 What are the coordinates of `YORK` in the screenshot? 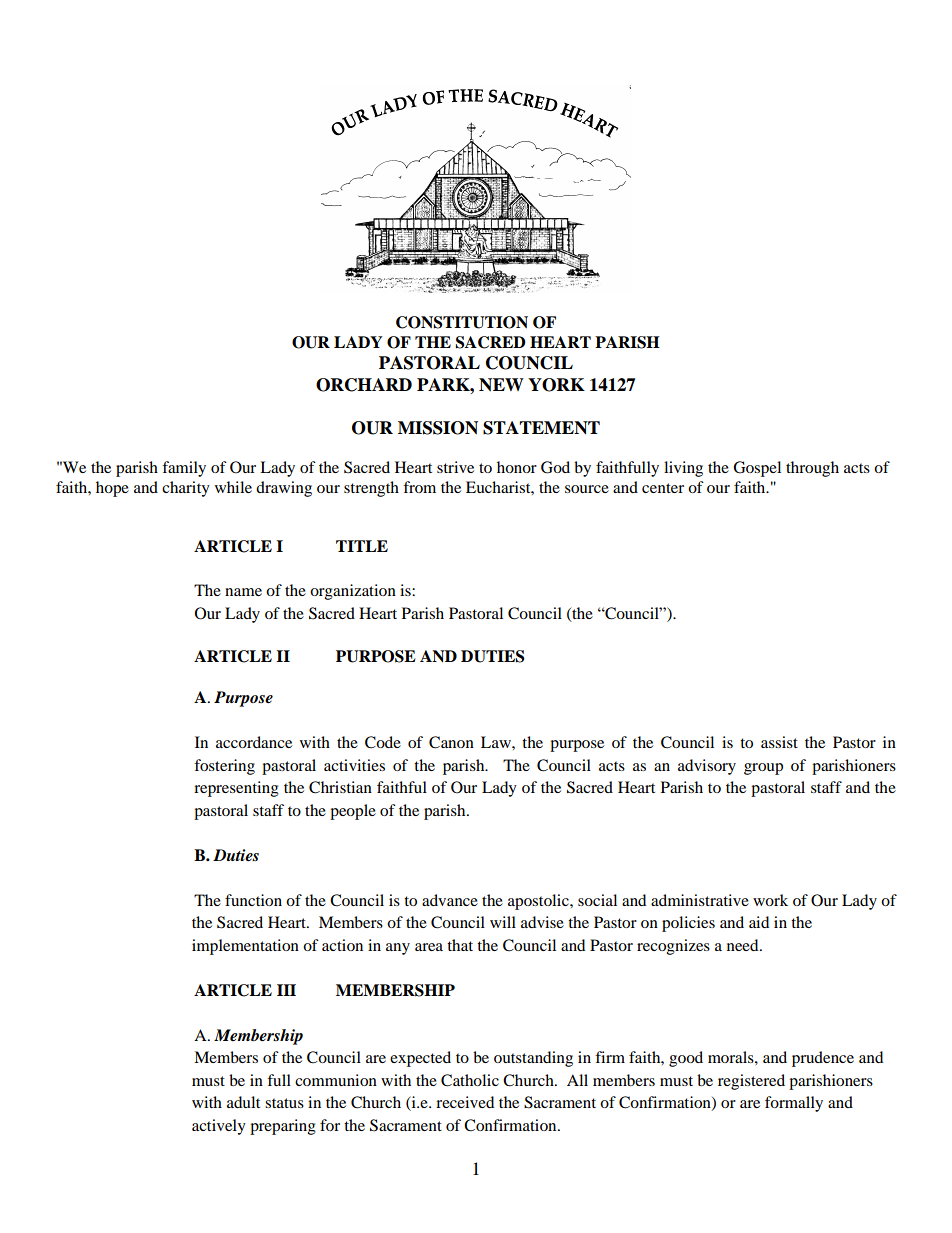 It's located at (556, 385).
